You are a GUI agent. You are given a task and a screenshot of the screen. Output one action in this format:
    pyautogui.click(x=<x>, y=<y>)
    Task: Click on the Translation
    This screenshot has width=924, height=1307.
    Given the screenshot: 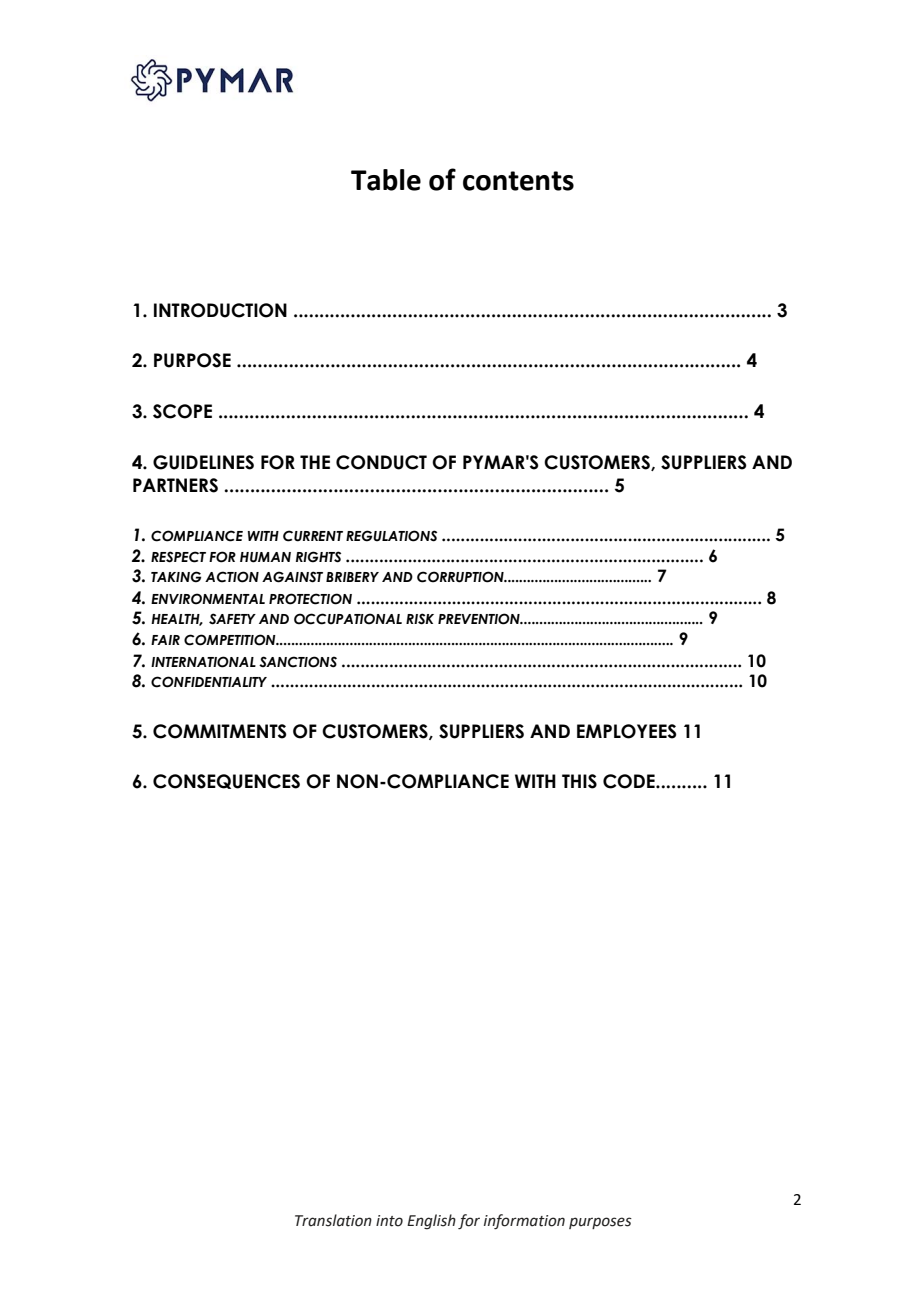 What is the action you would take?
    pyautogui.click(x=333, y=1220)
